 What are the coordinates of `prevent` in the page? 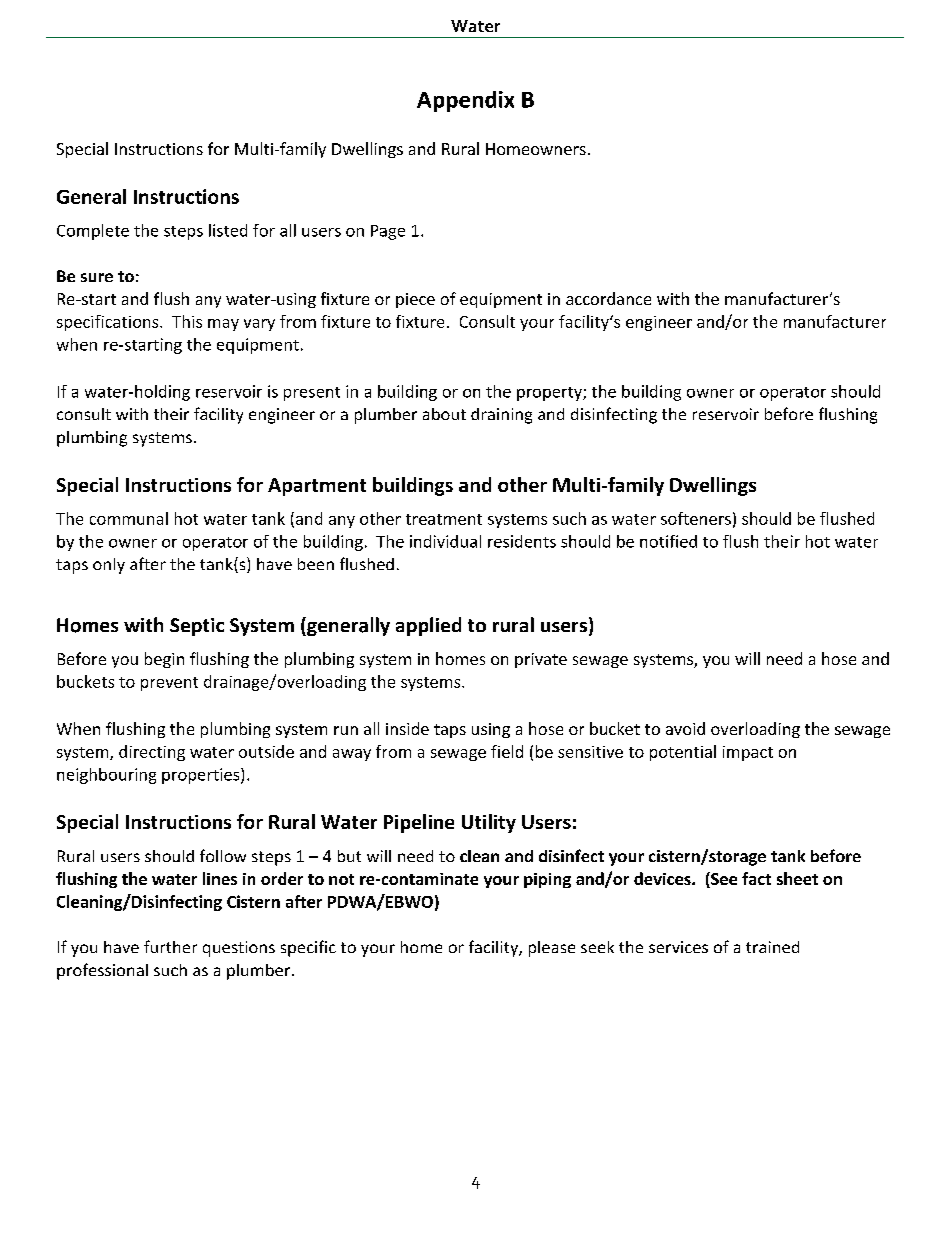 It's located at (169, 684).
